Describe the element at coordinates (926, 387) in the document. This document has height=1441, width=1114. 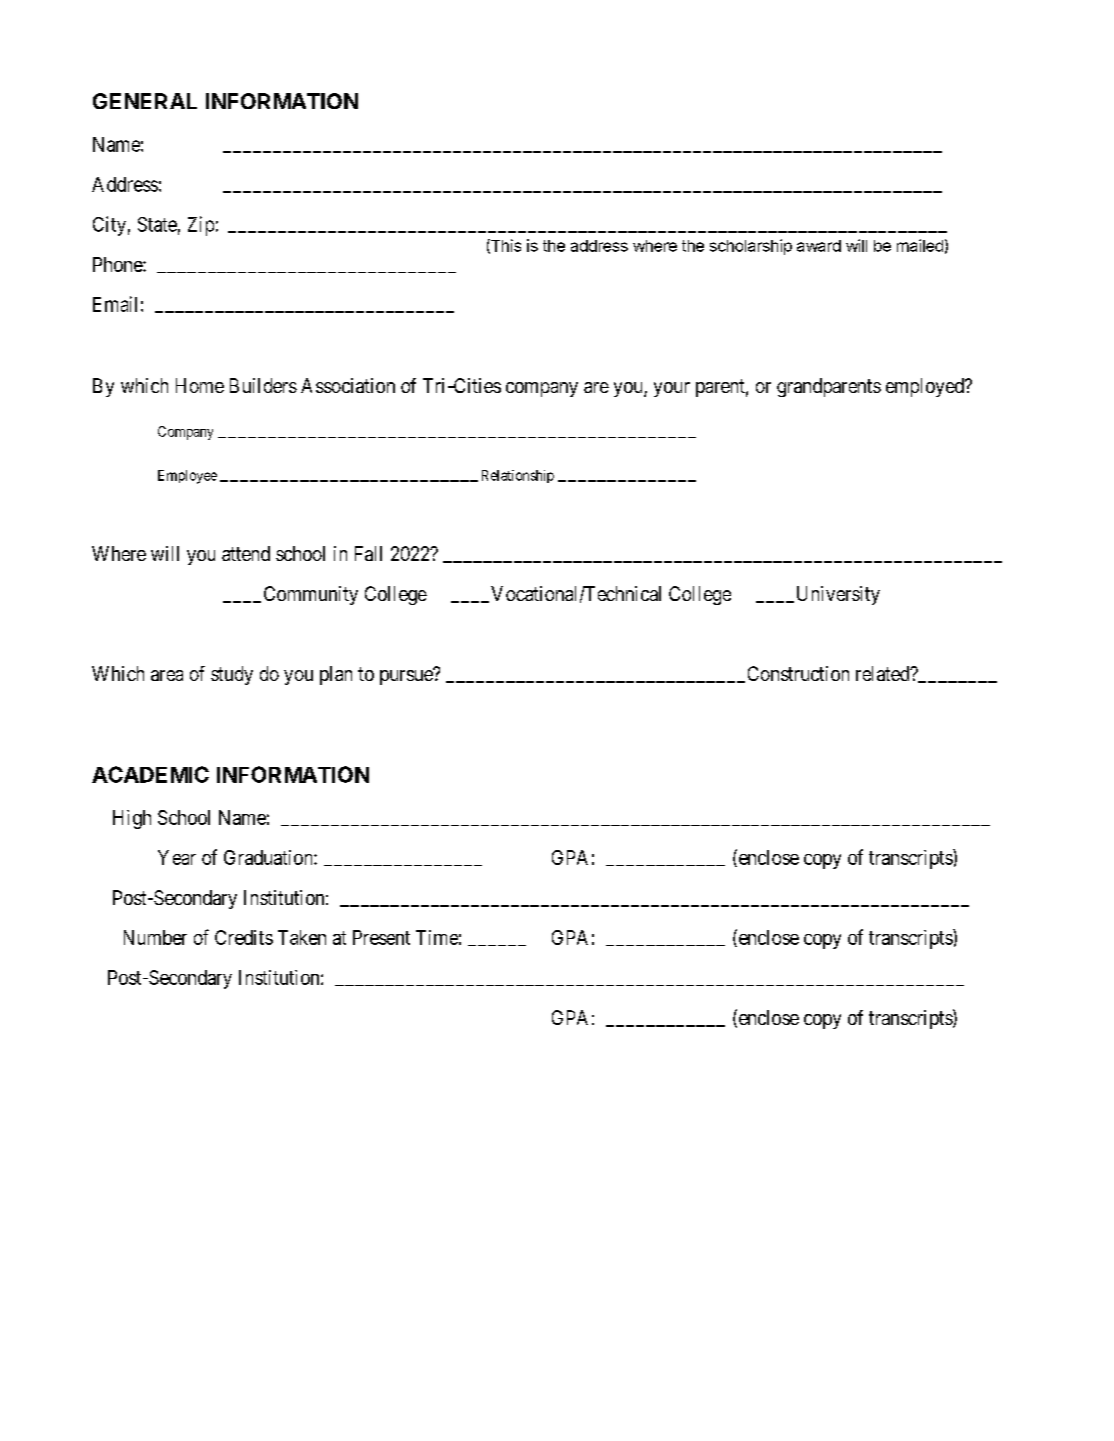
I see `employed` at that location.
